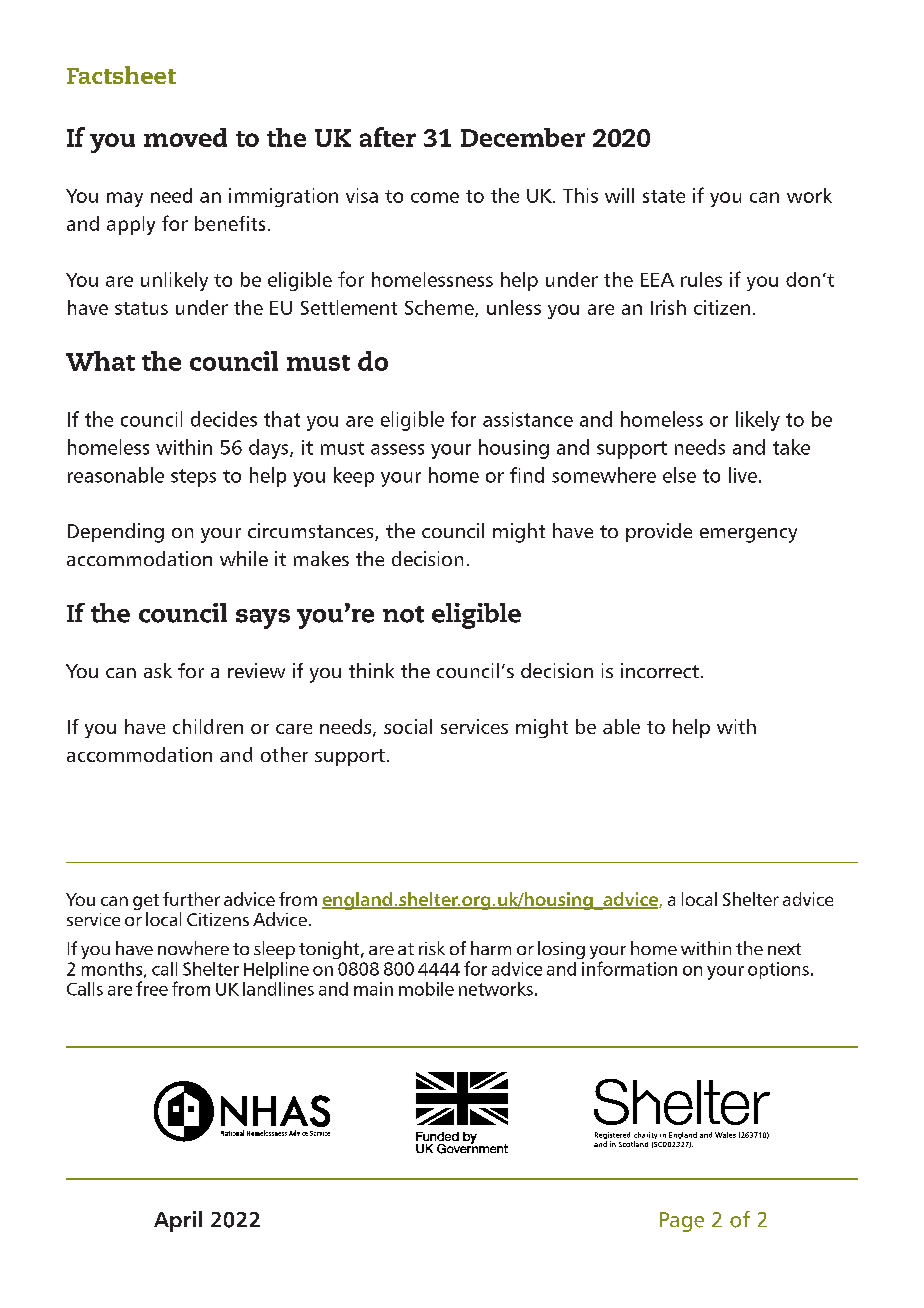  Describe the element at coordinates (784, 949) in the document. I see `next` at that location.
